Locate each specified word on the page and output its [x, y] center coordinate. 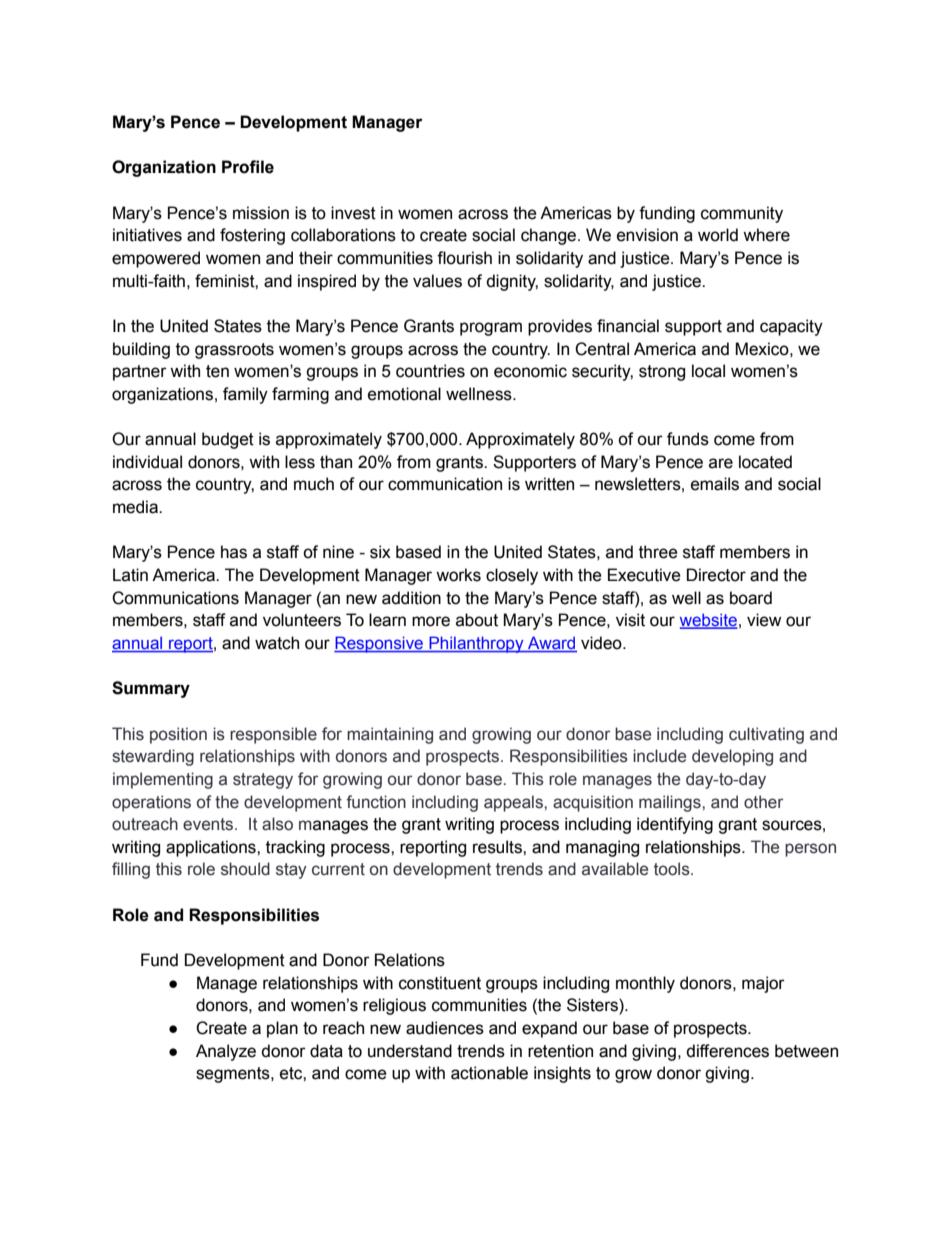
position [178, 735]
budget [228, 440]
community [742, 214]
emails [715, 484]
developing [732, 757]
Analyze [226, 1052]
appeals [514, 803]
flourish [464, 258]
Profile [248, 167]
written [549, 484]
